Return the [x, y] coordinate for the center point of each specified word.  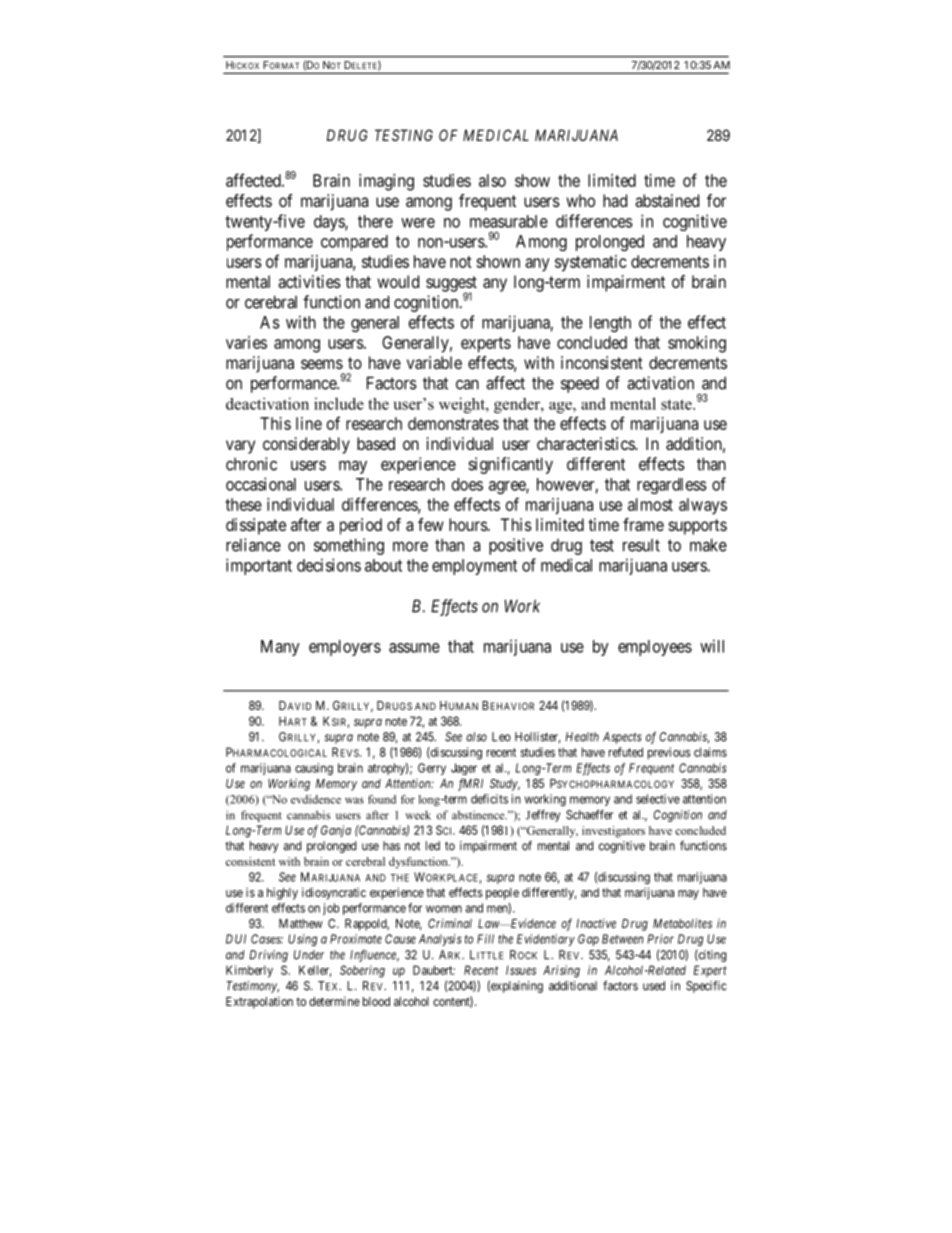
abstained [667, 200]
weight [463, 405]
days [330, 223]
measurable [509, 221]
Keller [315, 971]
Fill [485, 939]
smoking [697, 344]
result [641, 545]
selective [658, 799]
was [354, 800]
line [309, 423]
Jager [464, 769]
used [654, 986]
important [259, 566]
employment [474, 567]
